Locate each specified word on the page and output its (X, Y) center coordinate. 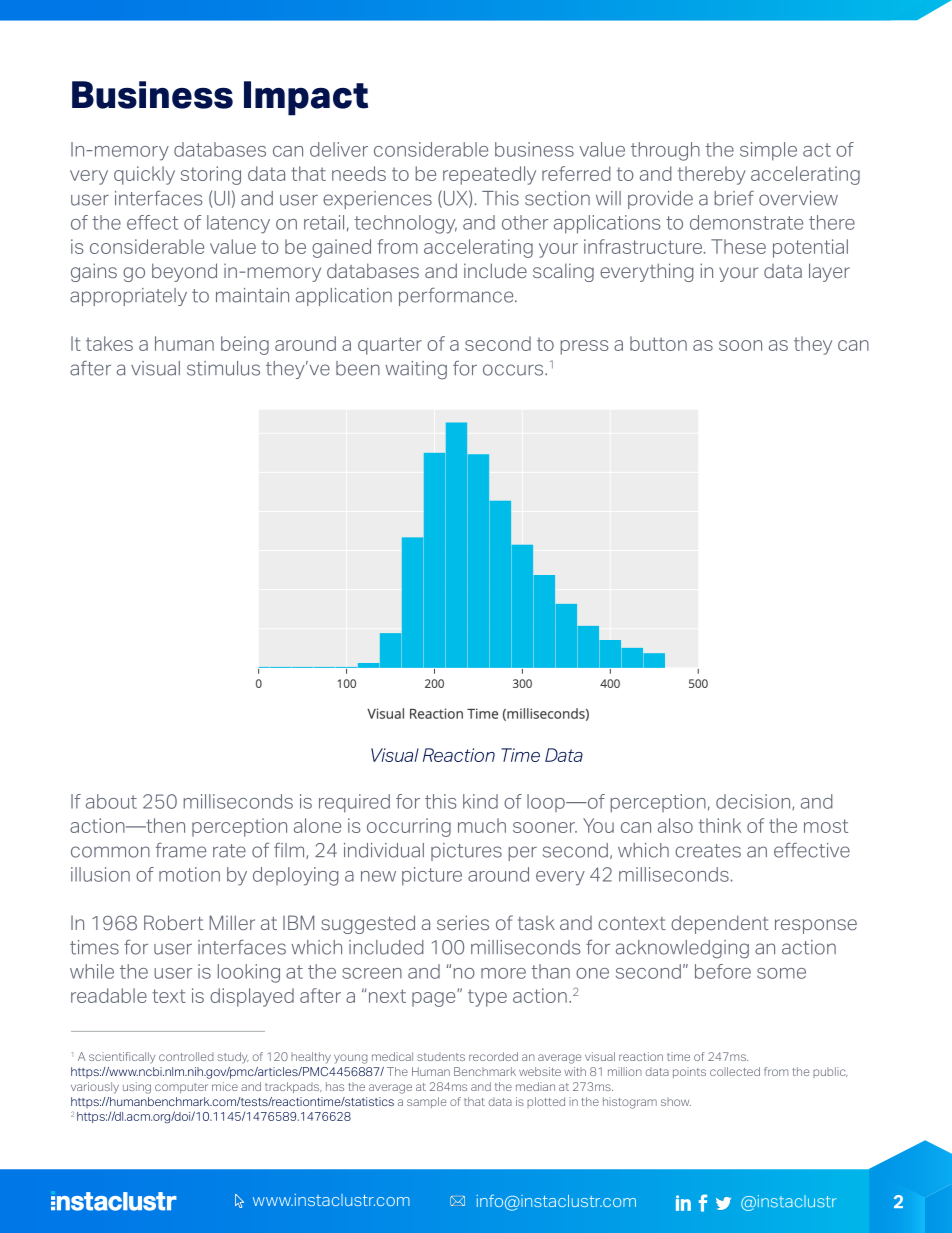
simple (768, 151)
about (111, 801)
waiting (416, 370)
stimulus (223, 368)
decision (754, 802)
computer (181, 1088)
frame (181, 850)
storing (211, 175)
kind (480, 801)
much (482, 825)
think (720, 825)
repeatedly (489, 175)
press (584, 347)
